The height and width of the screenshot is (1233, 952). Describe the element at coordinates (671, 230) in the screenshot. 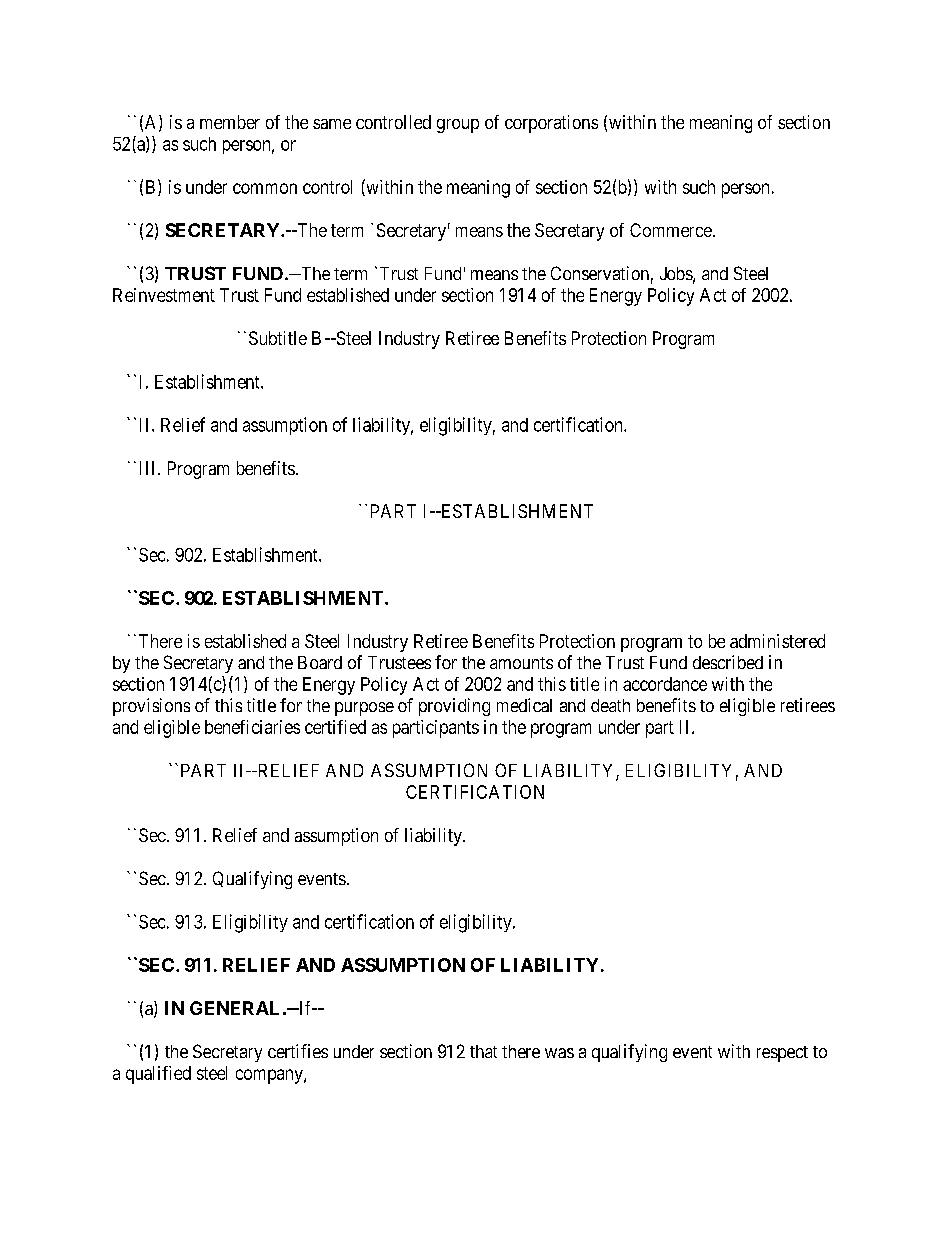

I see `Commerce` at that location.
